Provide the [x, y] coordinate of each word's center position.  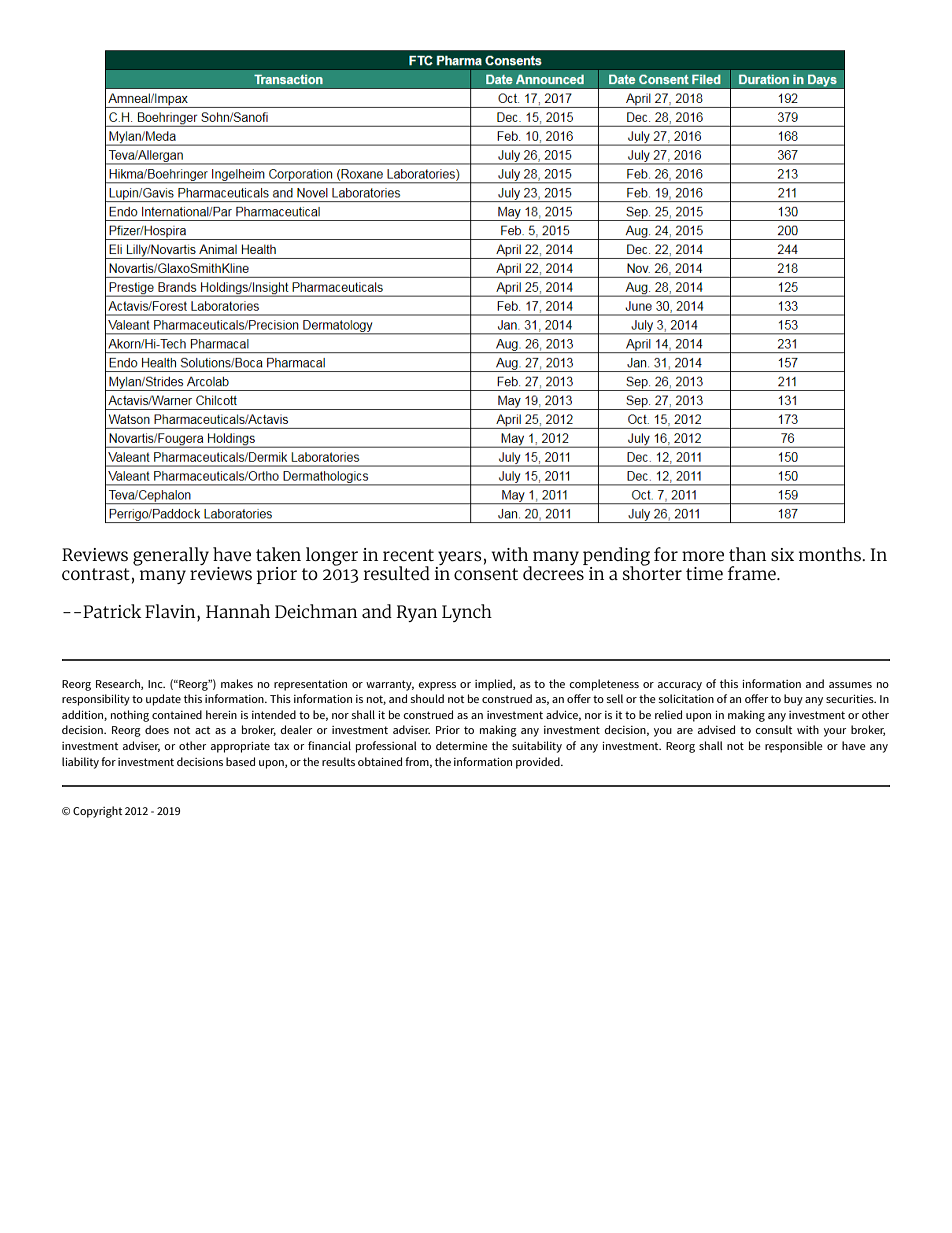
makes [237, 683]
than [747, 554]
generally [171, 556]
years [459, 559]
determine [462, 745]
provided [539, 763]
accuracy [680, 686]
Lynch [467, 613]
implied [494, 685]
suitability [537, 747]
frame [753, 573]
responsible [794, 747]
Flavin [171, 612]
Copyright [97, 812]
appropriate [240, 747]
